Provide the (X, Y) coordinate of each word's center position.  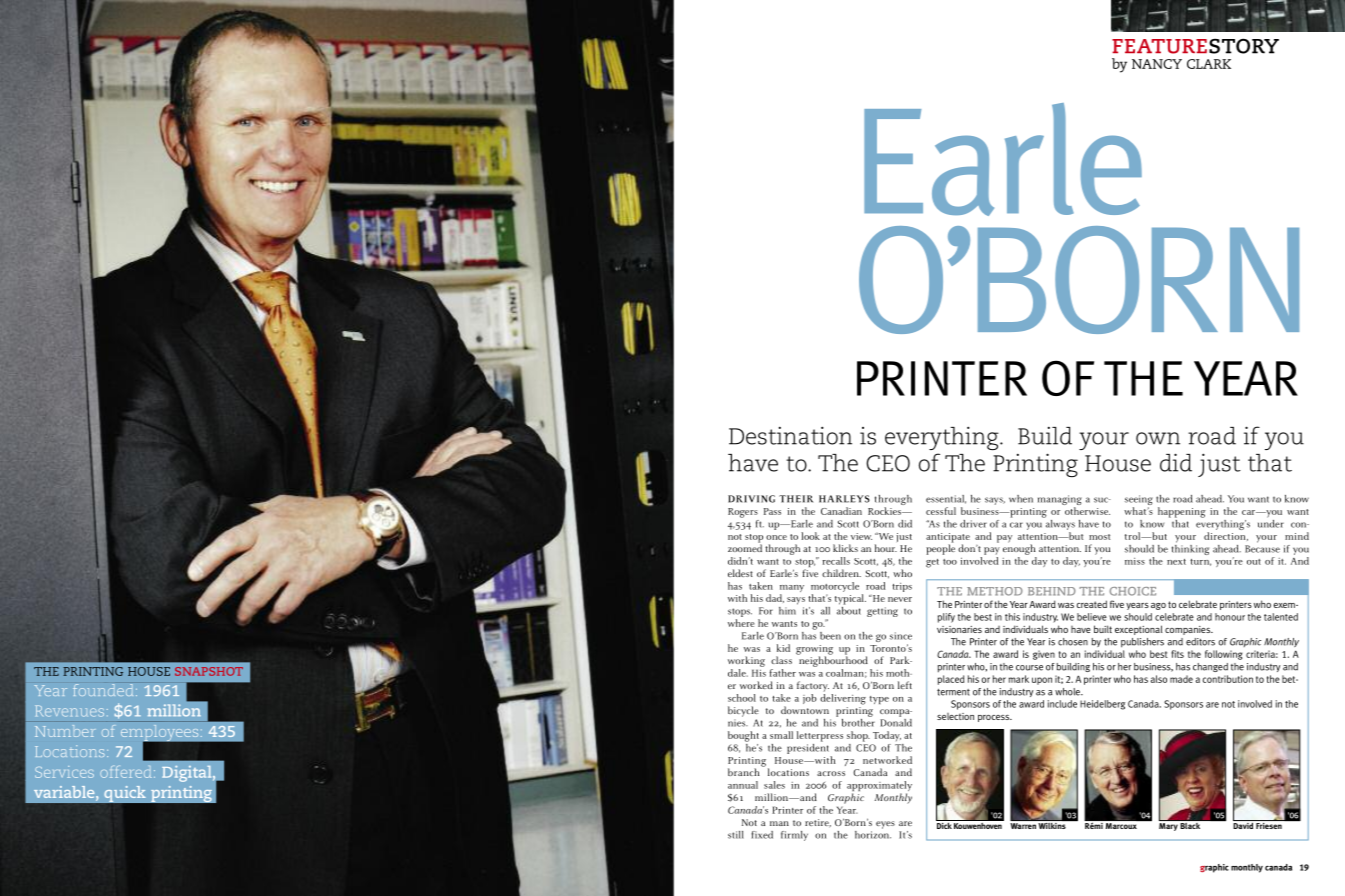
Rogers (743, 513)
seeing (1139, 501)
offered (126, 772)
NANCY (1157, 64)
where (741, 623)
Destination (790, 435)
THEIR (796, 499)
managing (1060, 501)
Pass (772, 511)
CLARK (1209, 64)
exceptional (1139, 630)
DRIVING (751, 499)
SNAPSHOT (209, 671)
